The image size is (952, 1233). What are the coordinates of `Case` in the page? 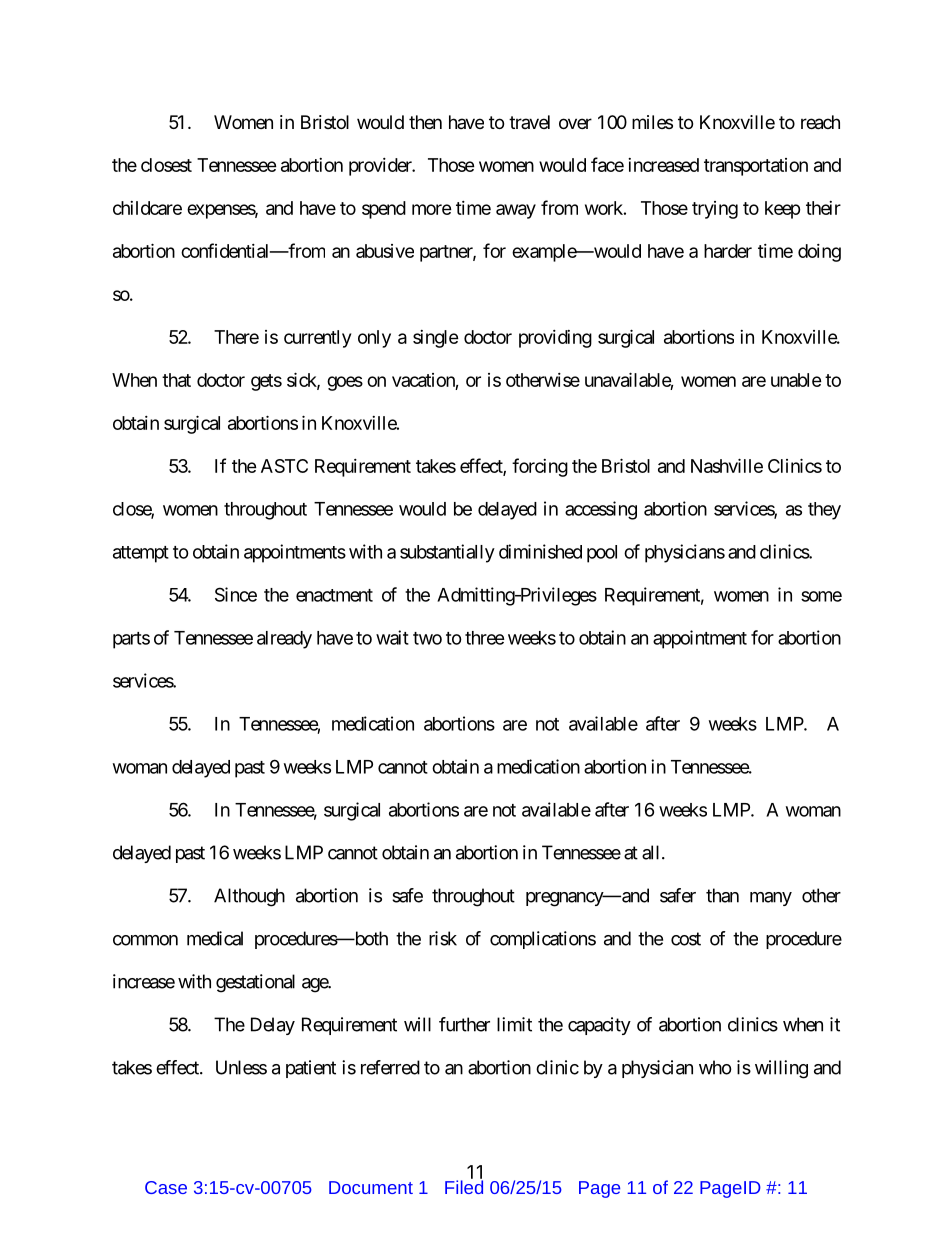 It's located at (166, 1187).
